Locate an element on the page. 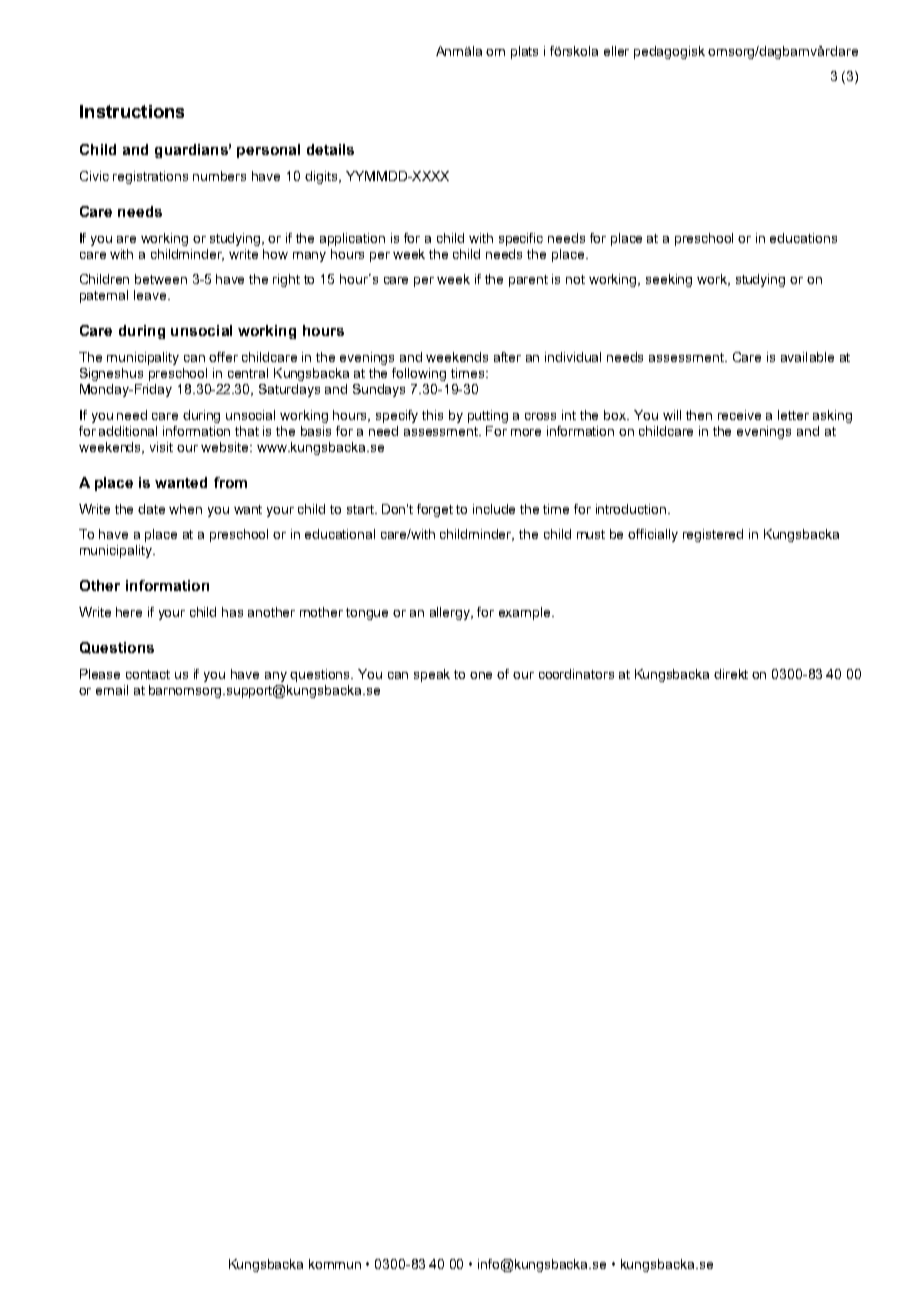 The image size is (924, 1308). following is located at coordinates (419, 374).
